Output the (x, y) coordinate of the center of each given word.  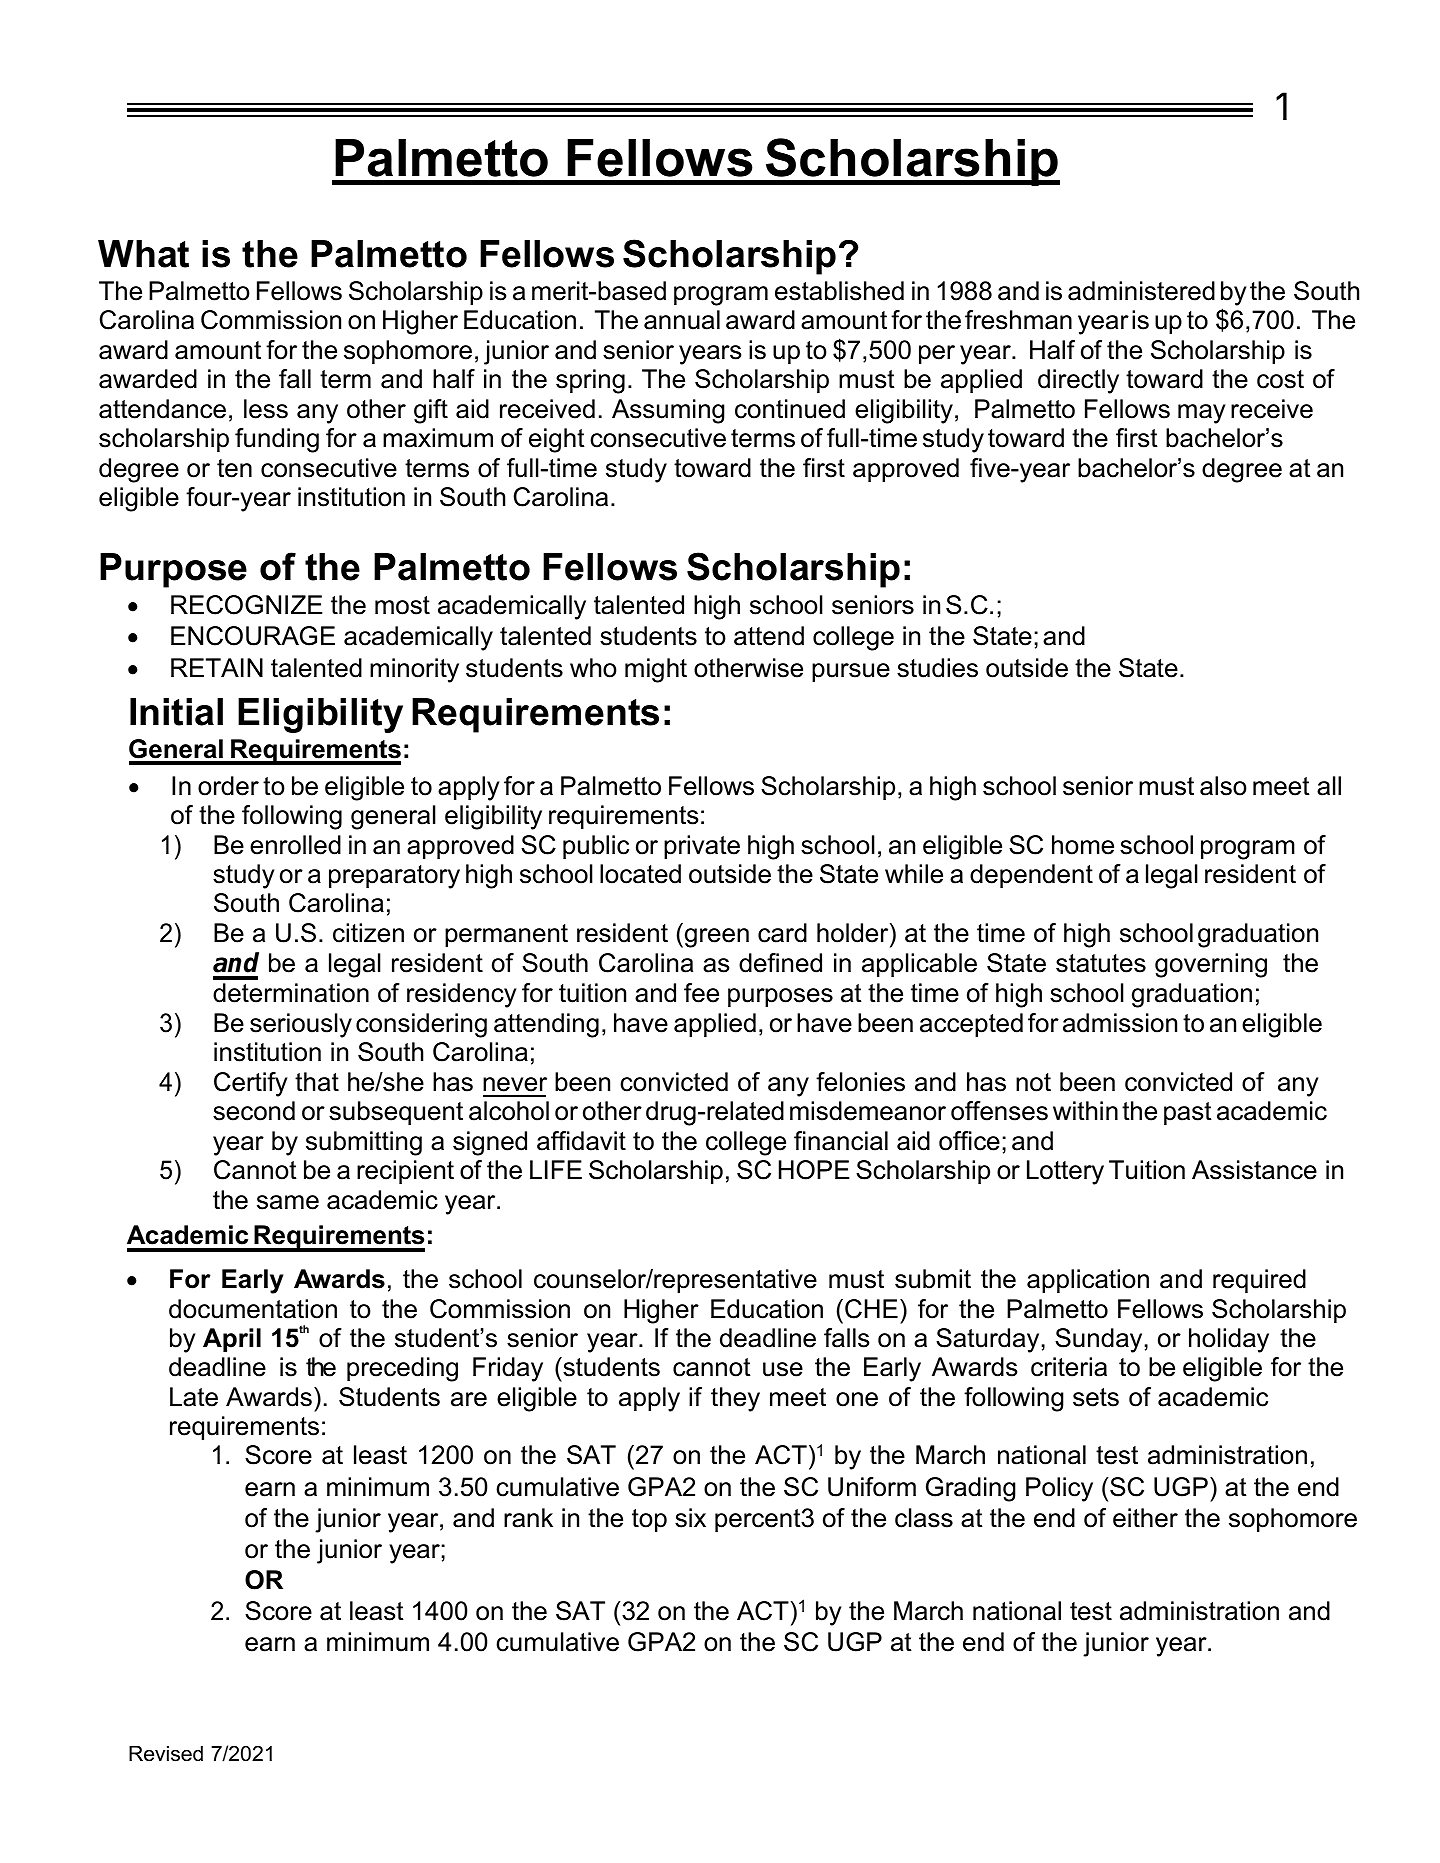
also (1223, 786)
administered (1141, 291)
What (143, 254)
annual (682, 320)
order (228, 786)
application (1088, 1281)
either (1145, 1518)
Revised (166, 1754)
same (288, 1202)
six (690, 1518)
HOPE (814, 1170)
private (702, 847)
